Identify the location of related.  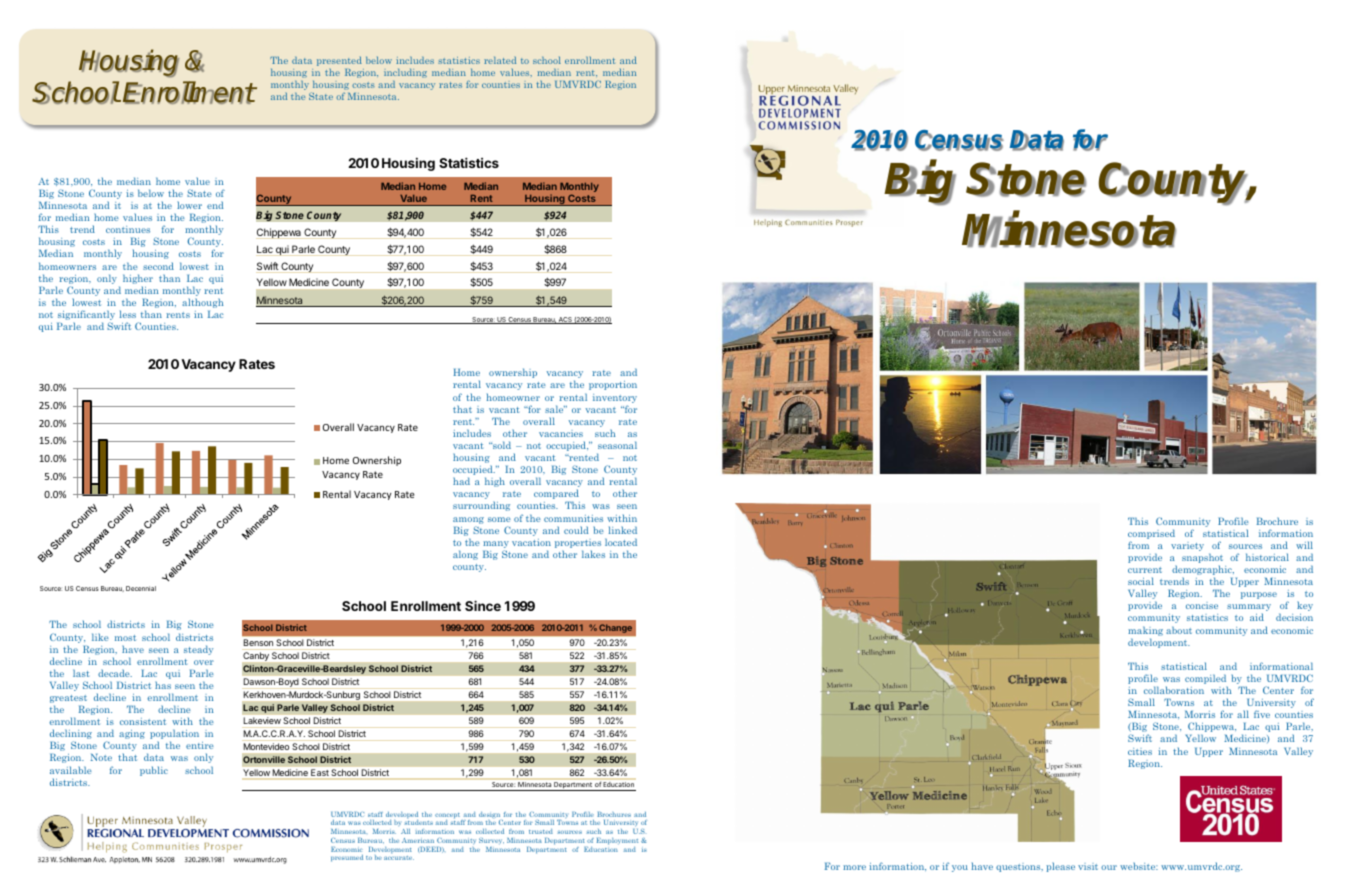
(500, 60).
